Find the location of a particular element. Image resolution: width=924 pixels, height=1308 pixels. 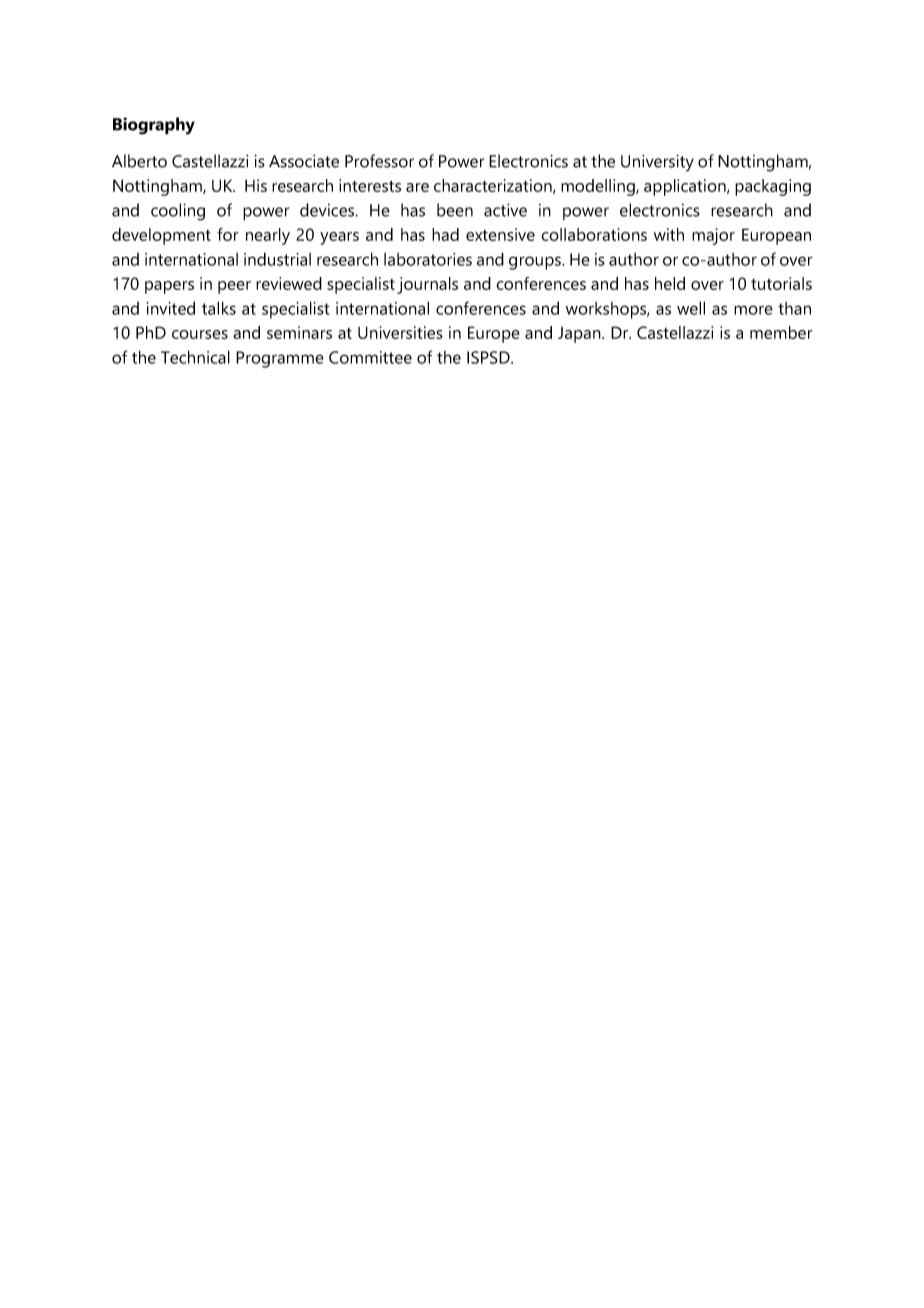

had is located at coordinates (445, 234).
